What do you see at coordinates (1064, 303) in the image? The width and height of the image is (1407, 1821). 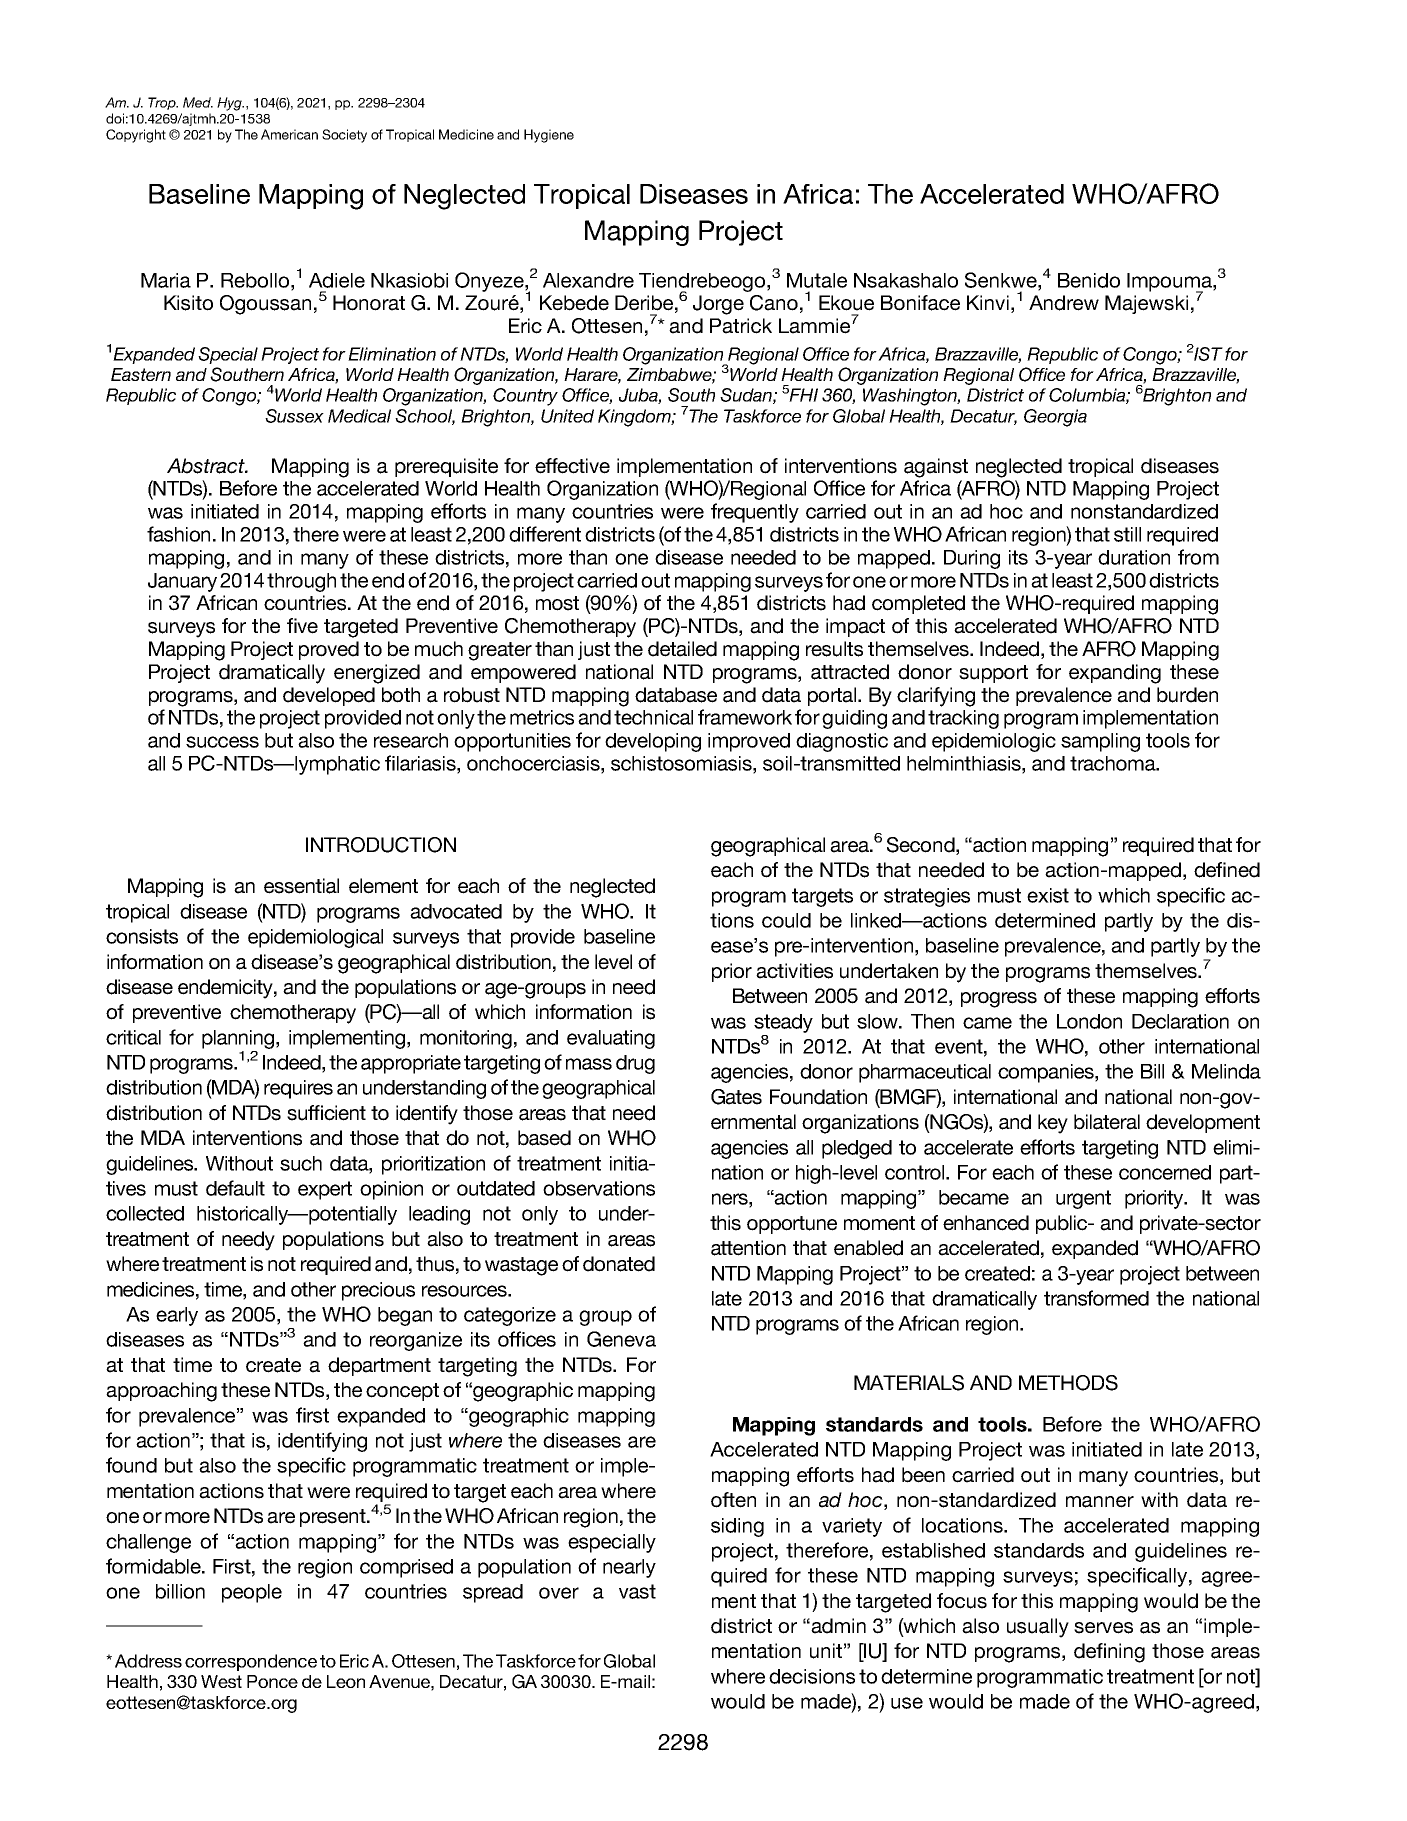 I see `Andrew` at bounding box center [1064, 303].
